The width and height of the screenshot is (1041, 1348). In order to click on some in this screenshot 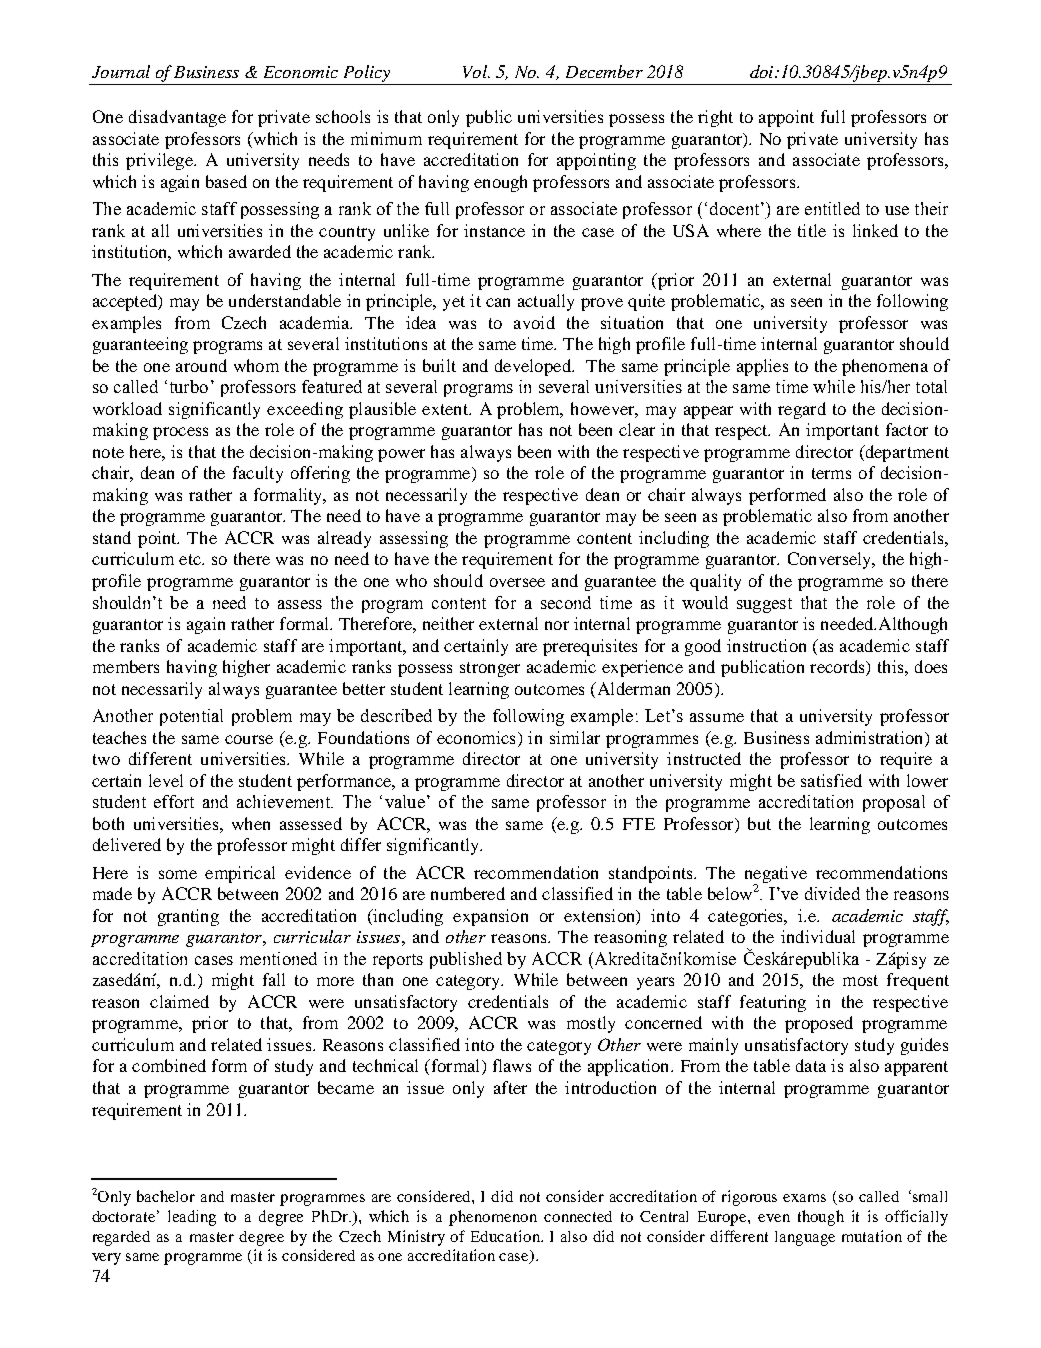, I will do `click(178, 874)`.
